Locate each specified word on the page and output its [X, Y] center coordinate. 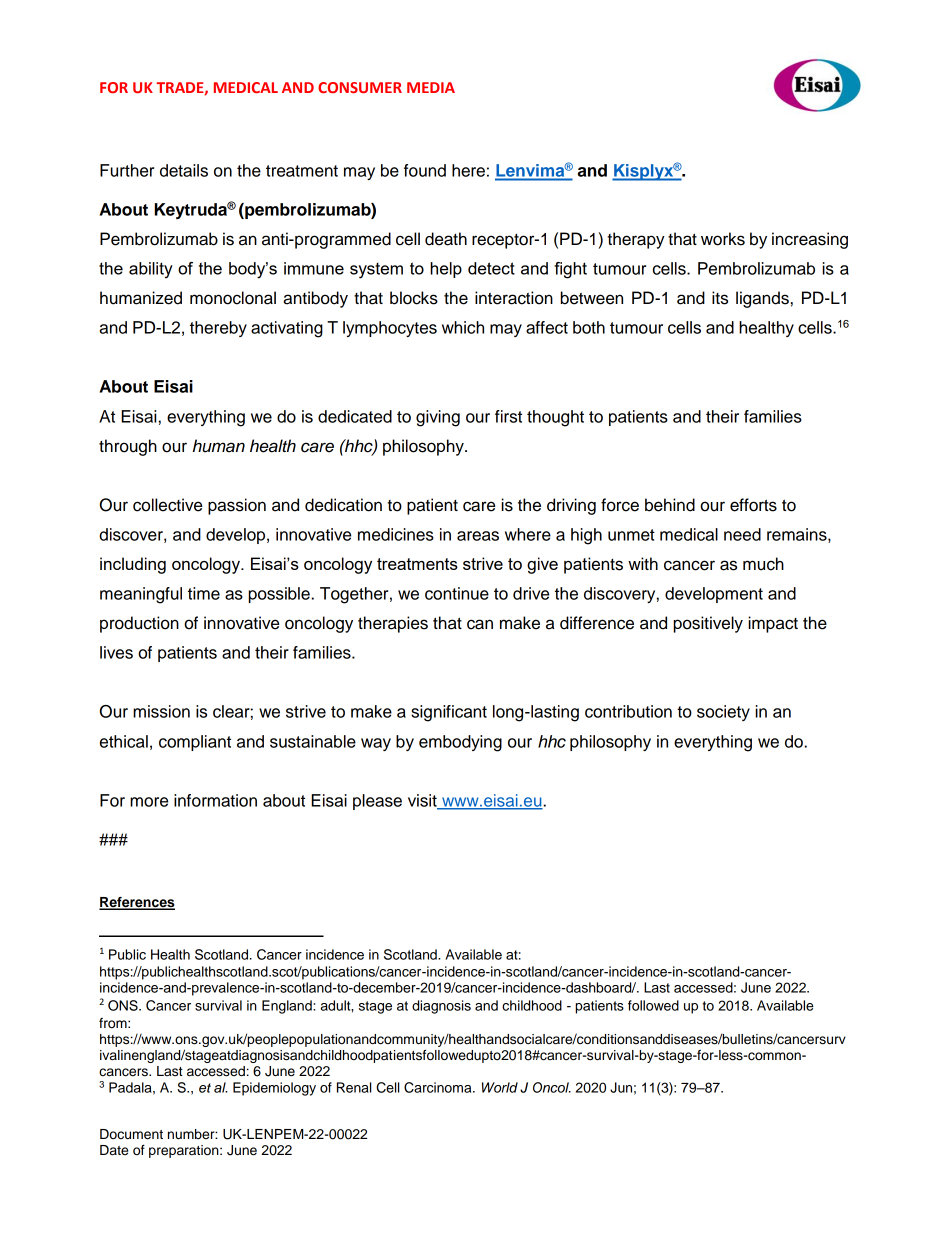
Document [131, 1134]
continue [457, 593]
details [184, 170]
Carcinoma [439, 1087]
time [204, 593]
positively [708, 624]
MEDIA [431, 87]
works [723, 239]
